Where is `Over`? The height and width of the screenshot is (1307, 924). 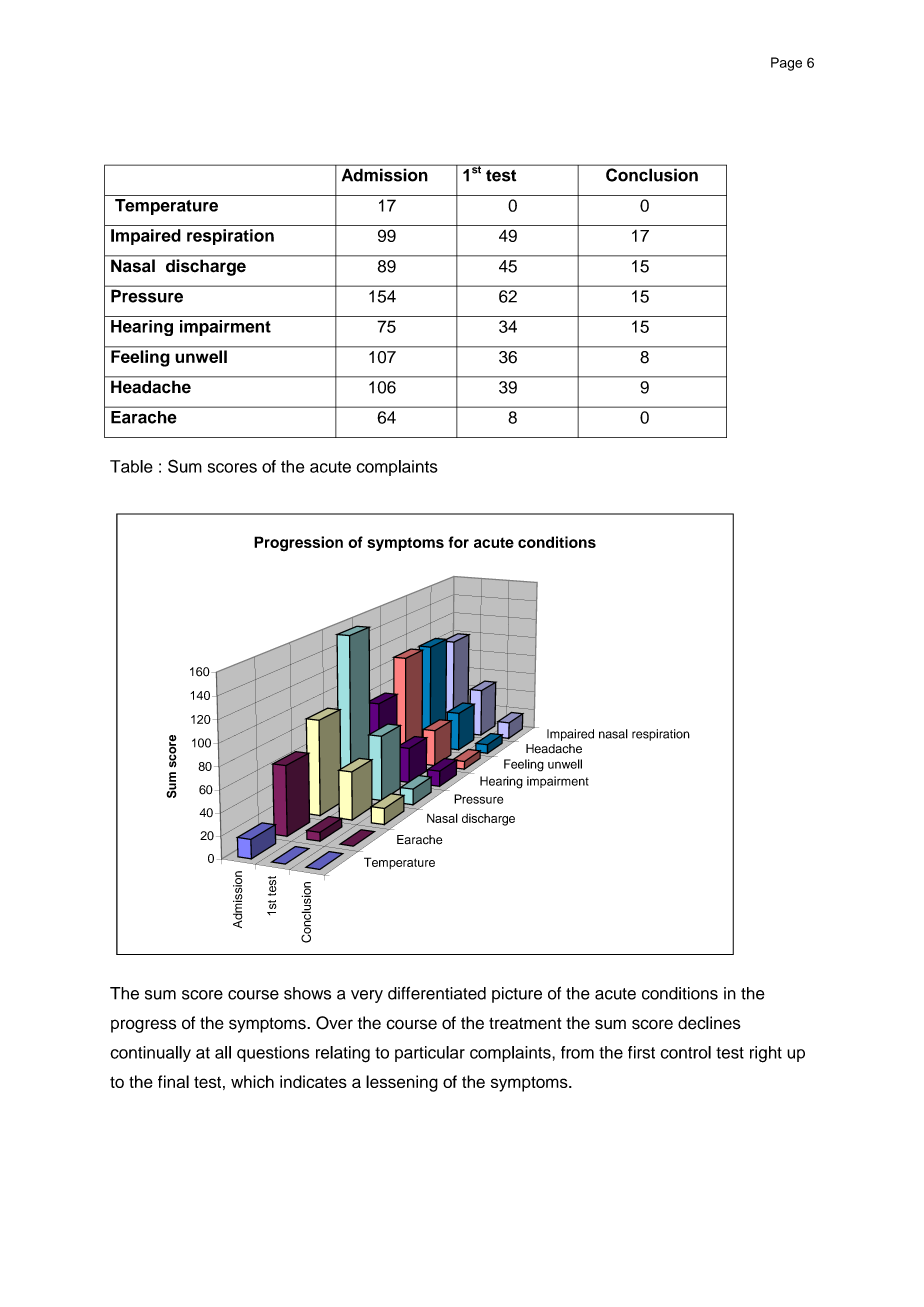
Over is located at coordinates (334, 1023).
